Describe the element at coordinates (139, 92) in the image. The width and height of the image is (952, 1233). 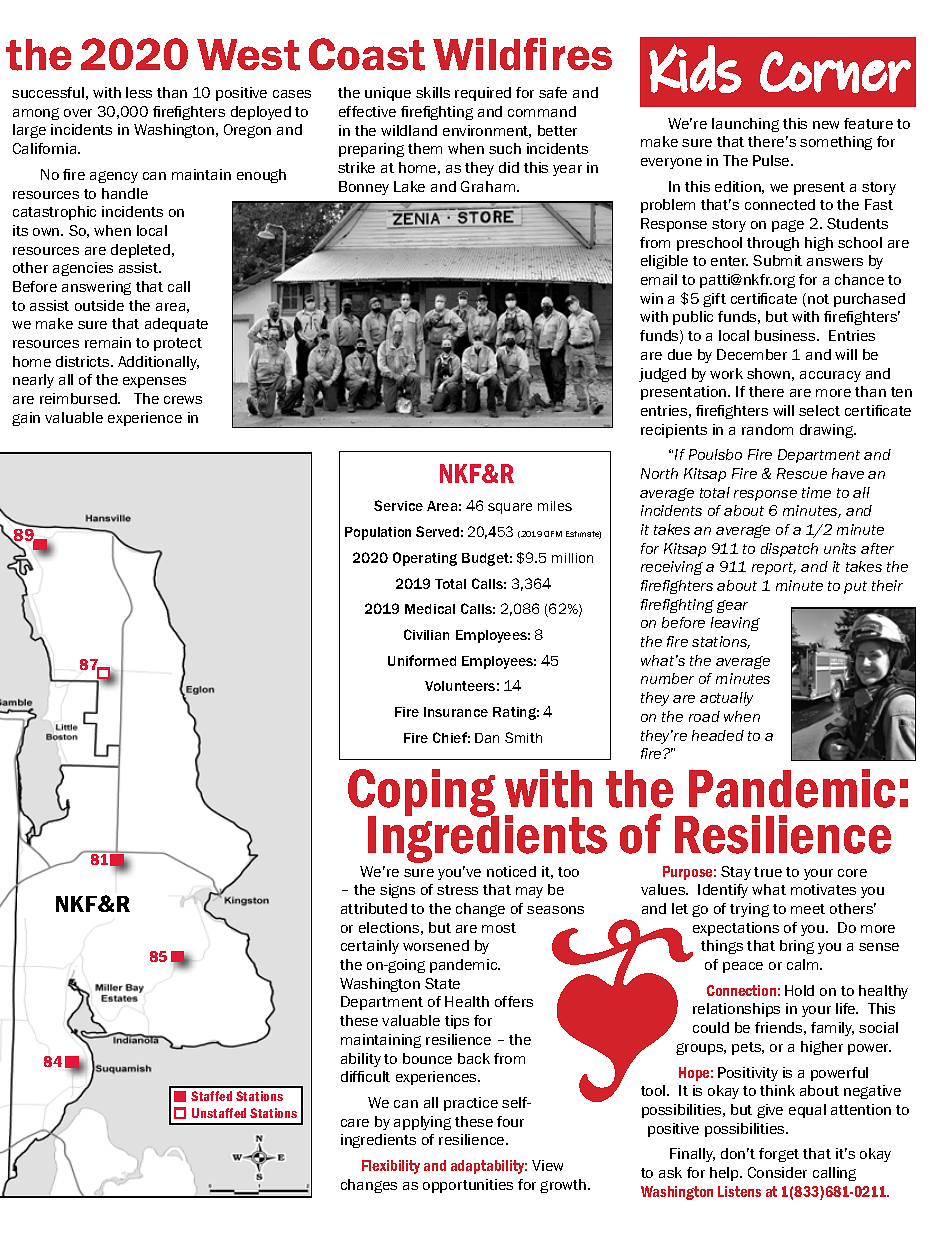
I see `less` at that location.
